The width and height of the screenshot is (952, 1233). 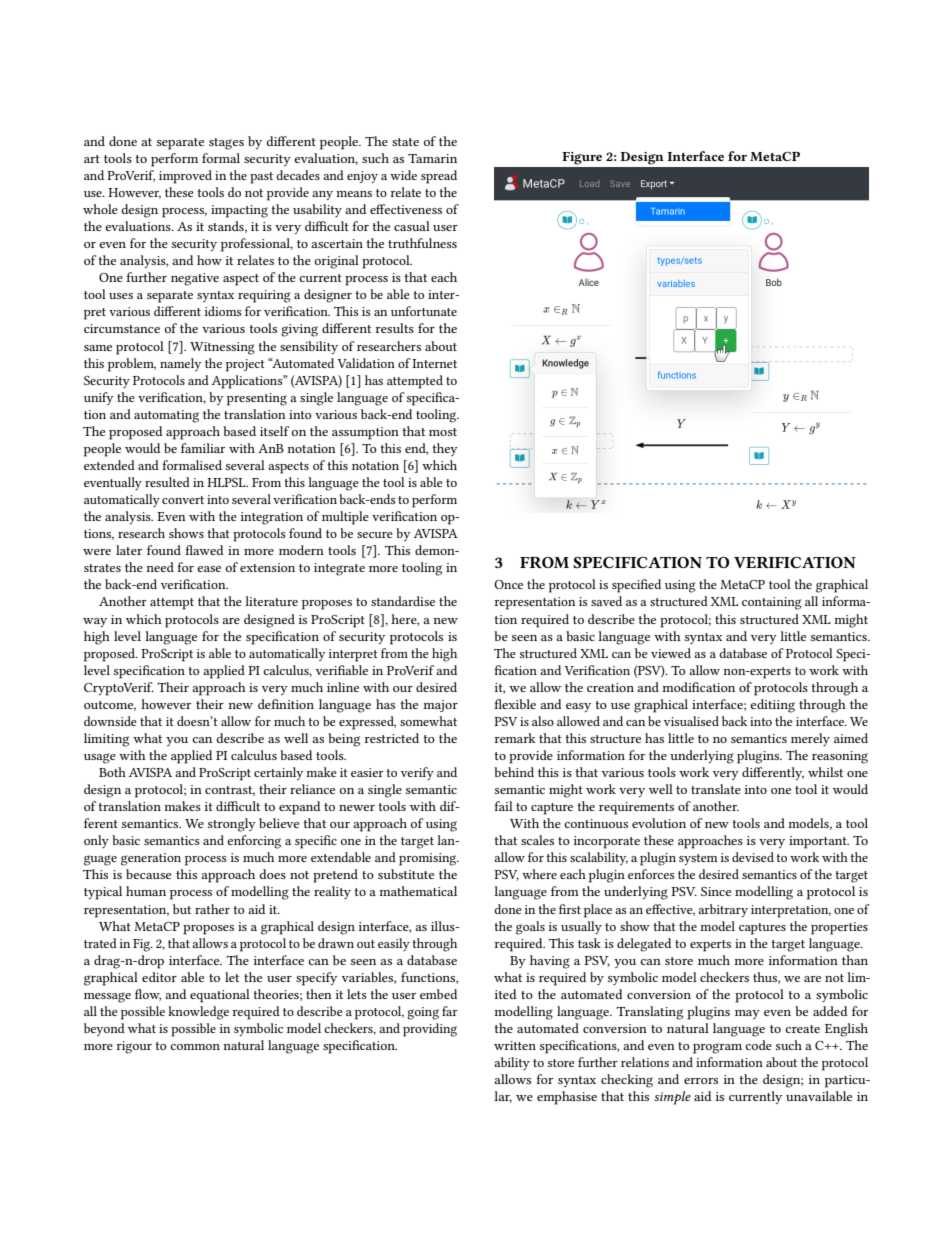 I want to click on Once, so click(x=508, y=584).
